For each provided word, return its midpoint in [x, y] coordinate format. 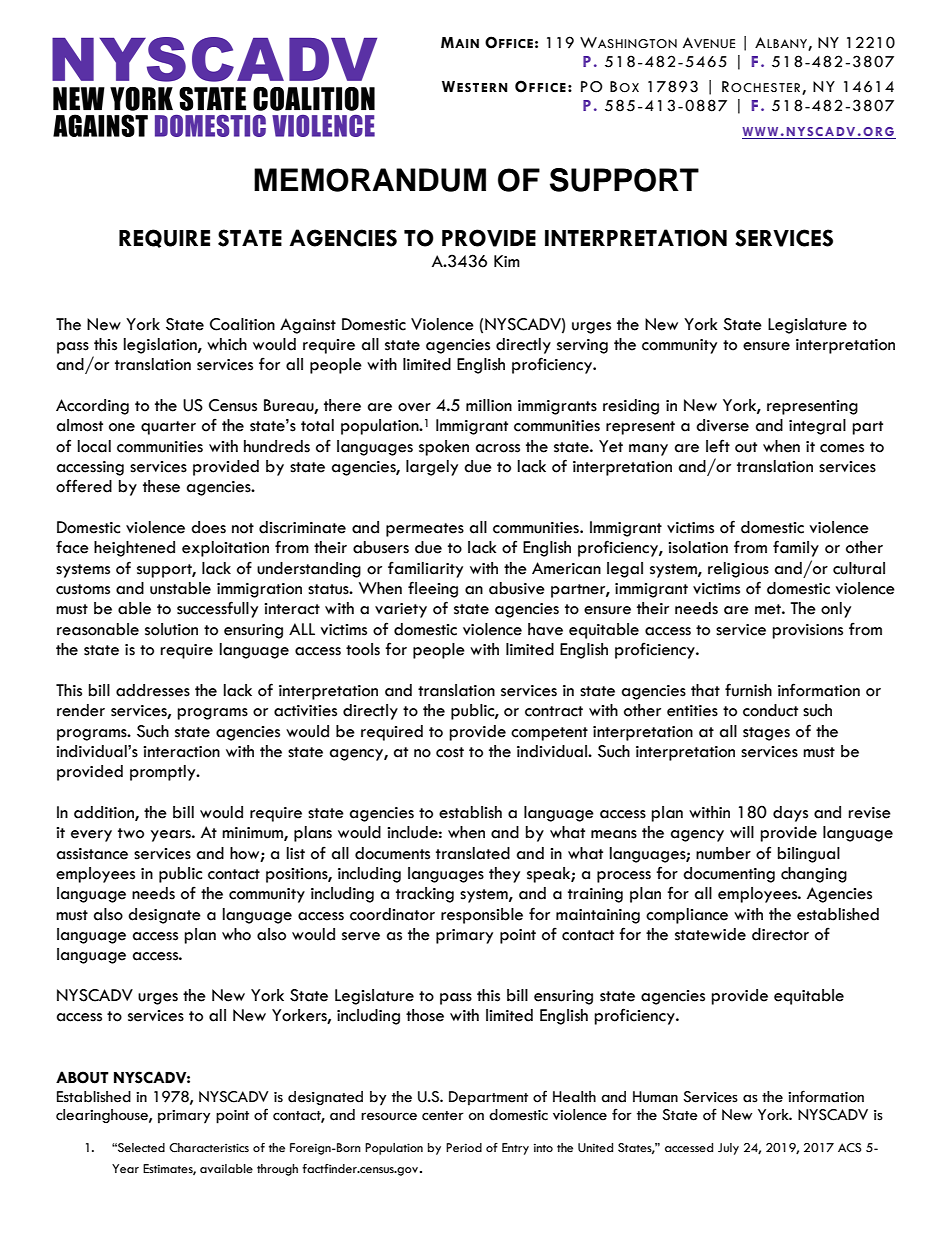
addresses [153, 690]
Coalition [242, 324]
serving [582, 346]
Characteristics [209, 1148]
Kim [507, 261]
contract [554, 711]
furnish [748, 690]
